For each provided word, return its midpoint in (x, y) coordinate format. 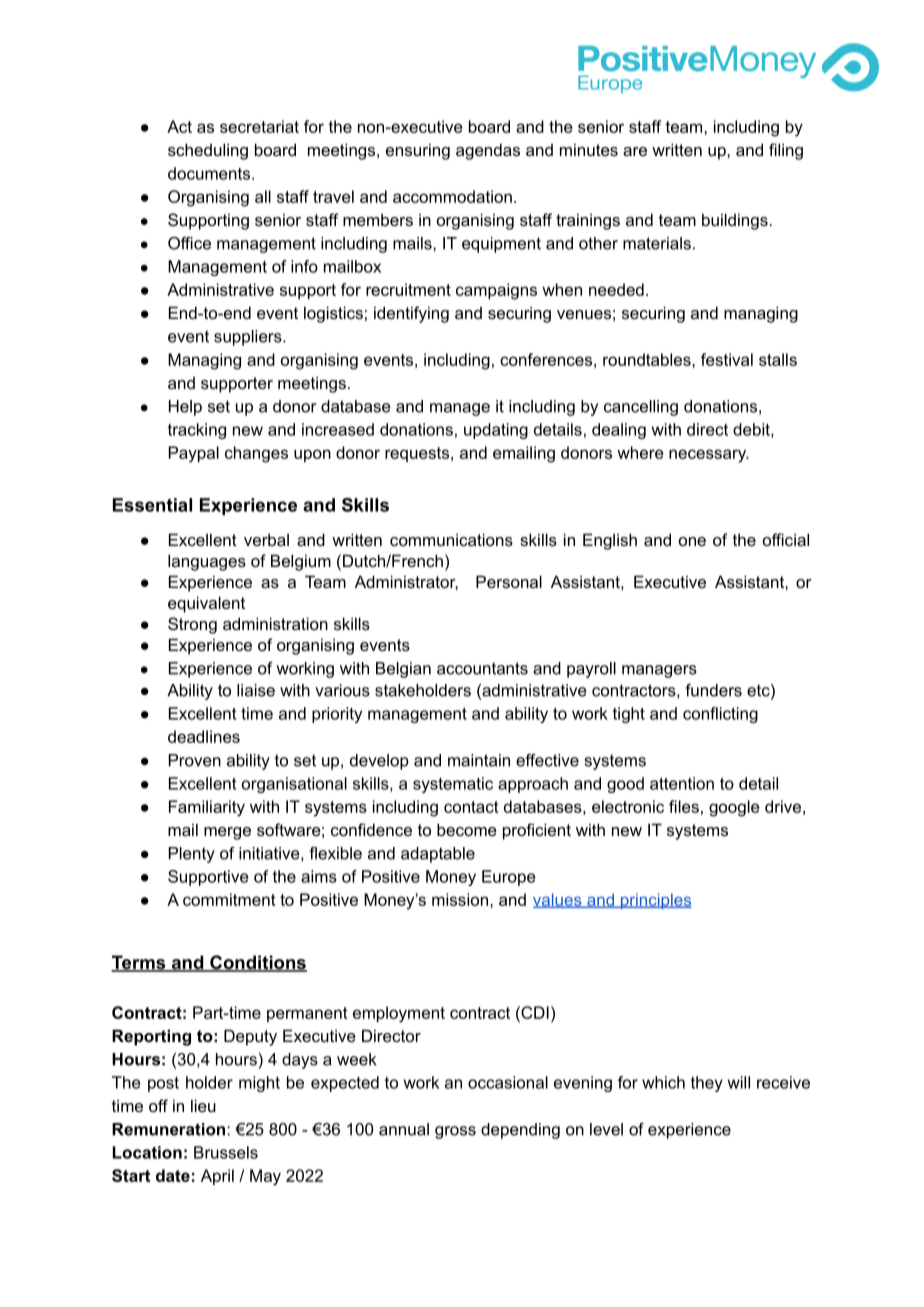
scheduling (208, 151)
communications (451, 539)
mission (460, 899)
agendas (488, 151)
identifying (411, 314)
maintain (479, 760)
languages (207, 562)
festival (727, 359)
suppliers (249, 338)
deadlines (204, 736)
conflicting (720, 715)
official (786, 539)
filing (786, 151)
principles (655, 901)
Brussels (226, 1152)
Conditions (257, 963)
